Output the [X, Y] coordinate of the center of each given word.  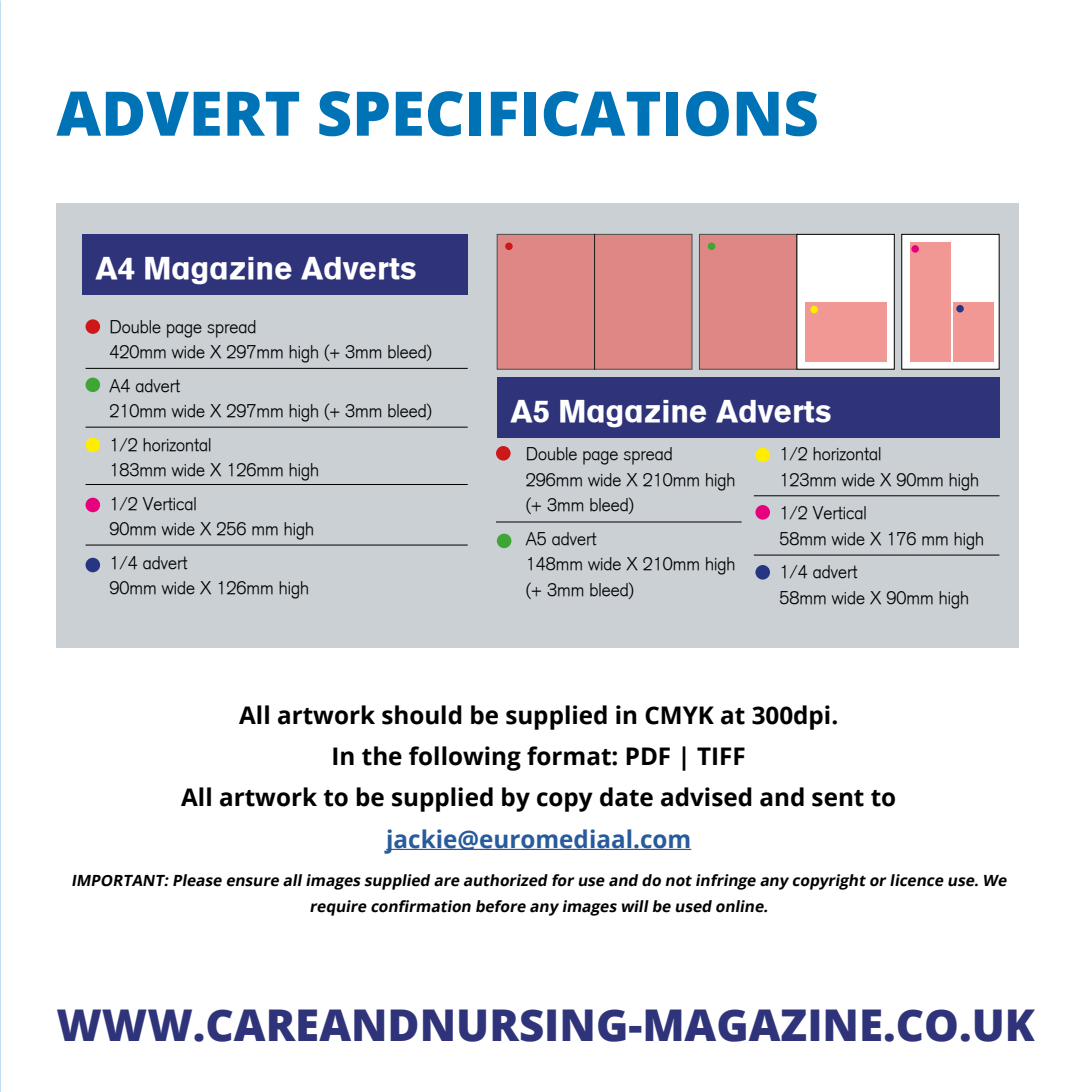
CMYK [679, 715]
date [626, 797]
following [465, 758]
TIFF [721, 756]
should [422, 715]
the [382, 756]
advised [706, 797]
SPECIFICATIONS [568, 113]
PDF [648, 756]
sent [838, 798]
